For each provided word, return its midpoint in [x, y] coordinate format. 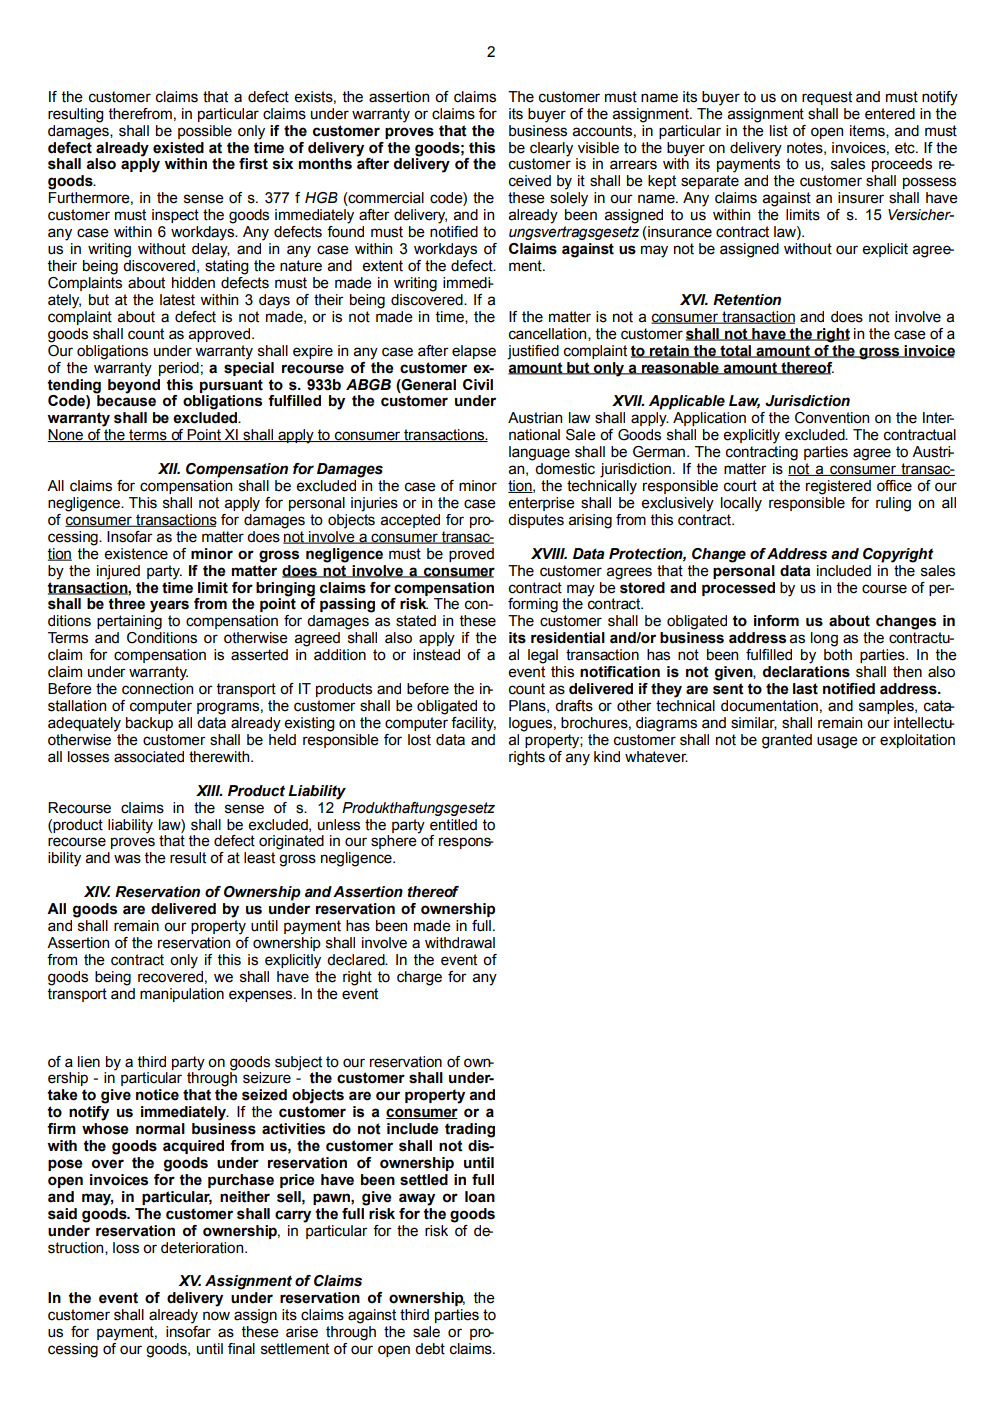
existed [178, 148]
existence [136, 554]
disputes [536, 521]
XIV [97, 891]
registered [838, 487]
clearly [551, 149]
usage [837, 742]
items [868, 131]
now [216, 1316]
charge [419, 978]
